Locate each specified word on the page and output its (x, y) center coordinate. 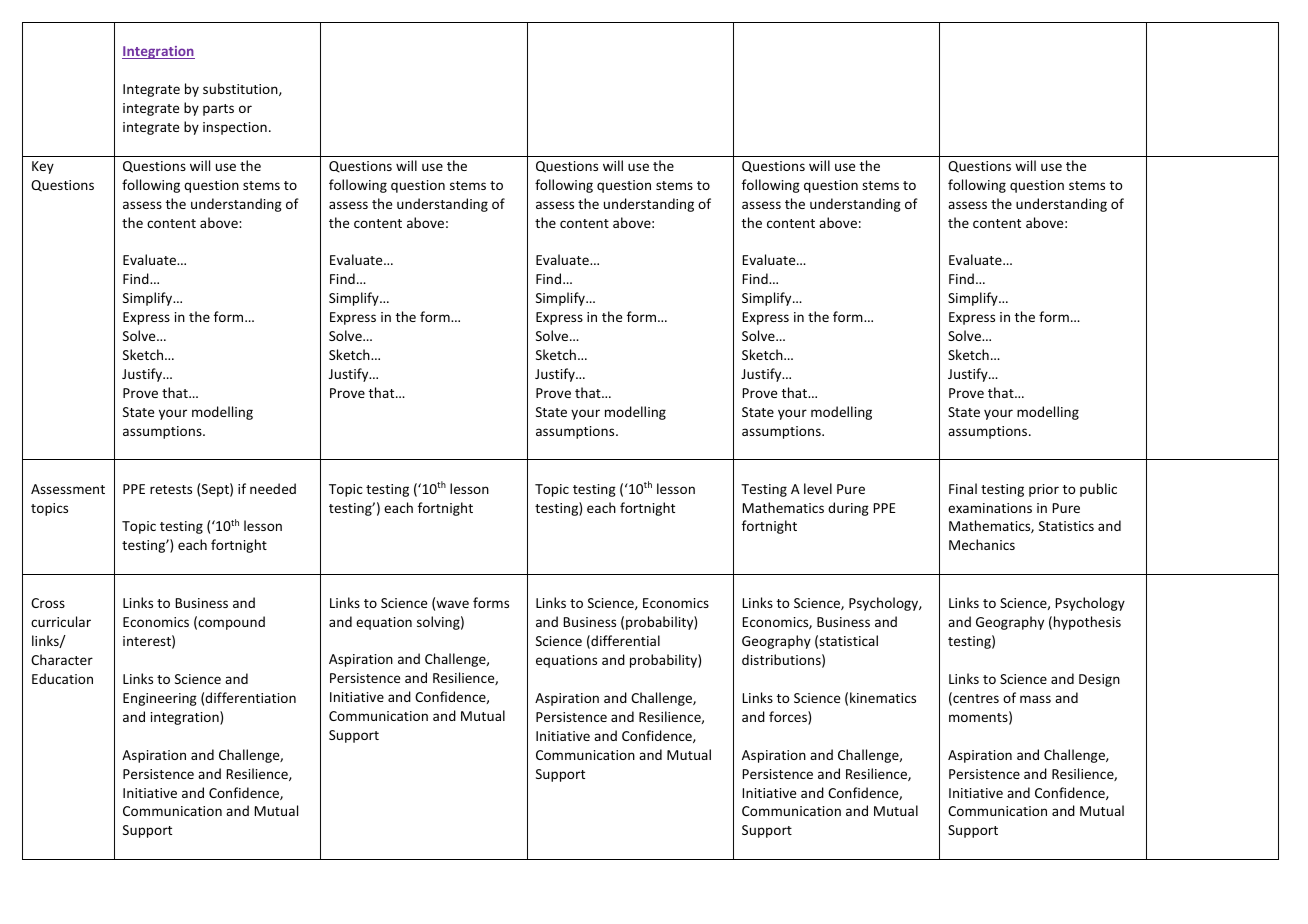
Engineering (160, 699)
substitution (241, 89)
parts (218, 110)
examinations (990, 508)
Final (963, 488)
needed (273, 488)
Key (43, 167)
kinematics (883, 697)
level (818, 488)
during (848, 509)
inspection (235, 128)
